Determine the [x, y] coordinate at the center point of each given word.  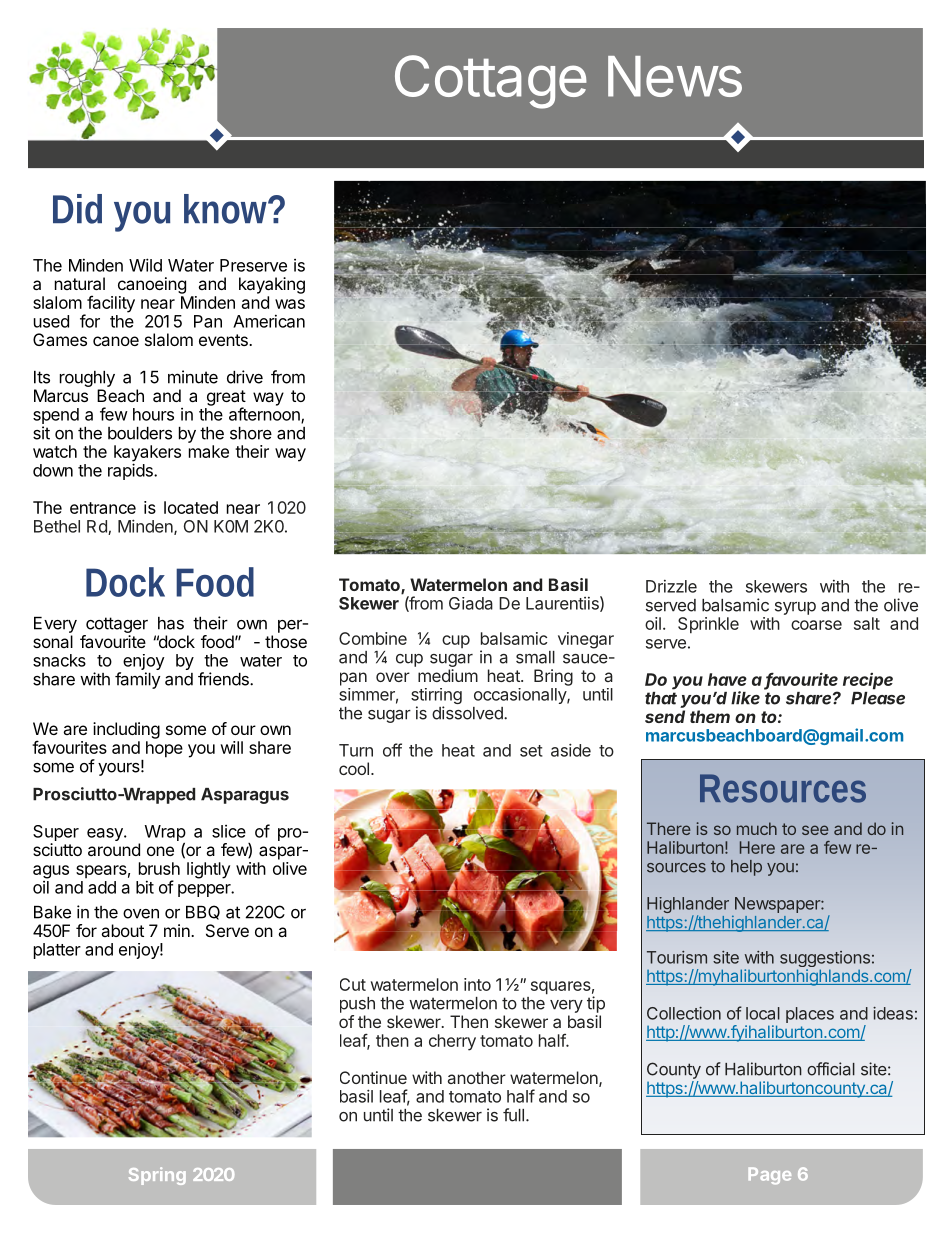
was [290, 304]
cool [354, 768]
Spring [157, 1176]
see [815, 830]
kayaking [272, 285]
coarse [816, 625]
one [160, 851]
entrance [103, 508]
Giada [471, 603]
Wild [145, 265]
